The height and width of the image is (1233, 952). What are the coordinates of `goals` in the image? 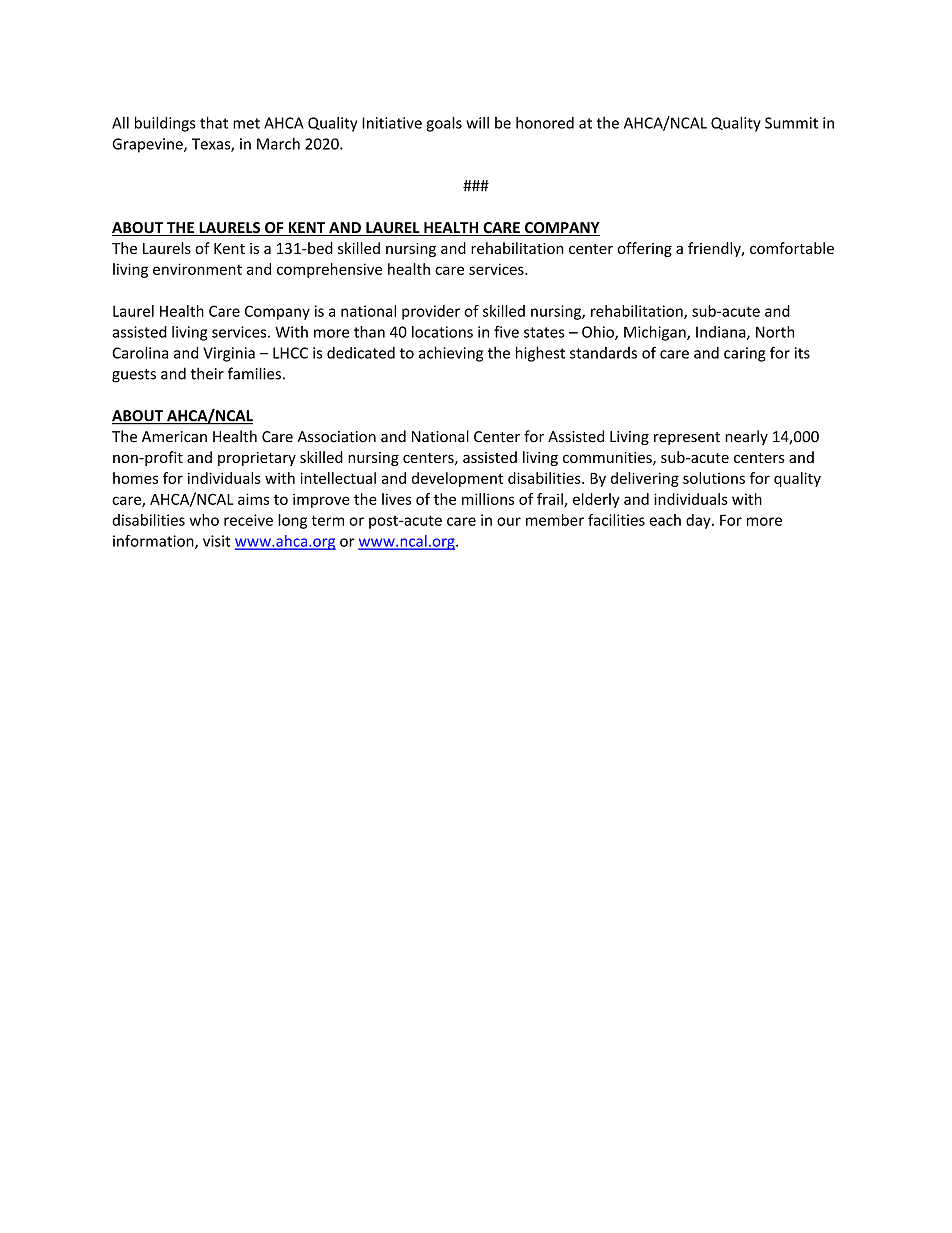 It's located at (444, 124).
